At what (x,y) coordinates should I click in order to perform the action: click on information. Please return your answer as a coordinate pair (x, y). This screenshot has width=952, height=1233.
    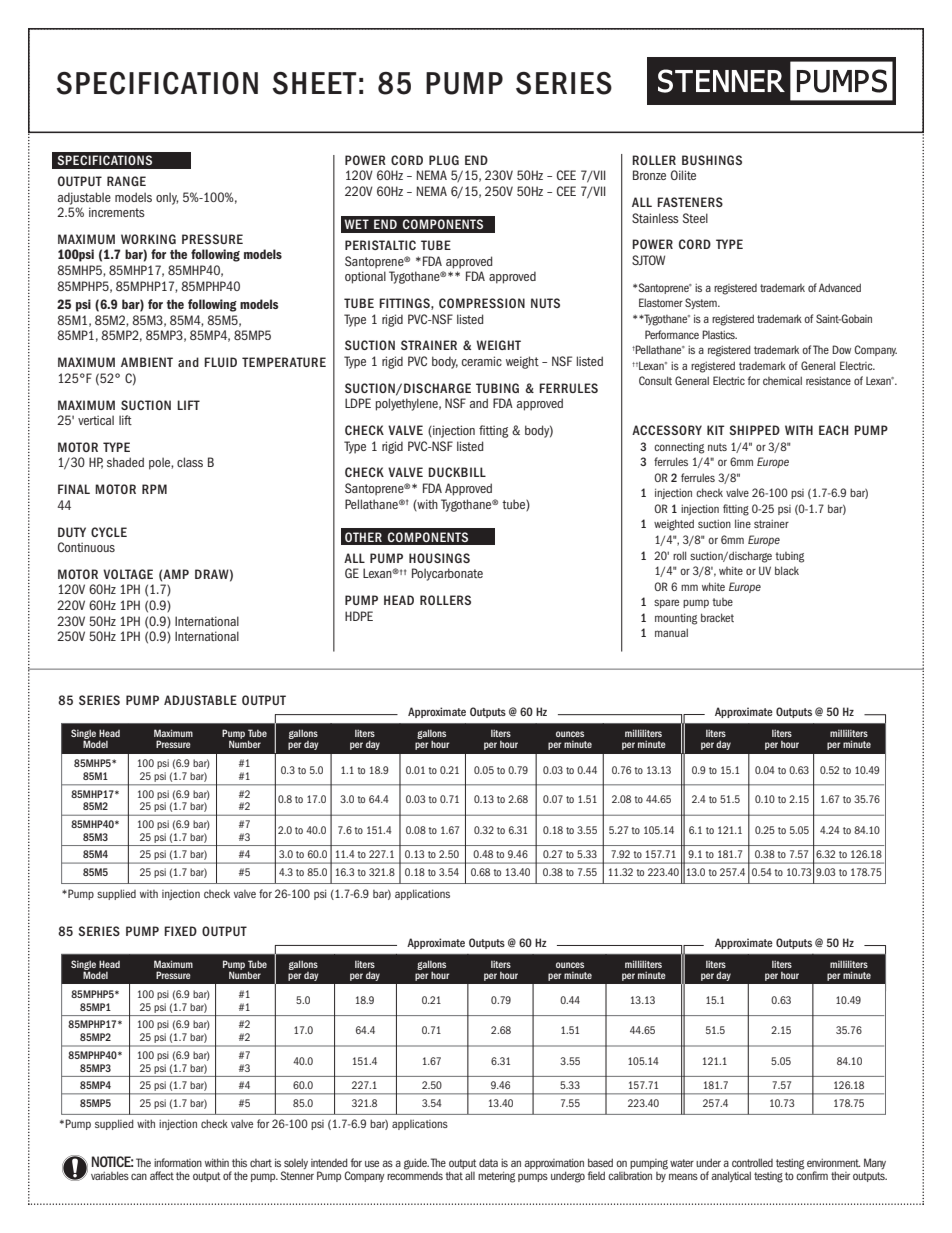
    Looking at the image, I should click on (178, 1162).
